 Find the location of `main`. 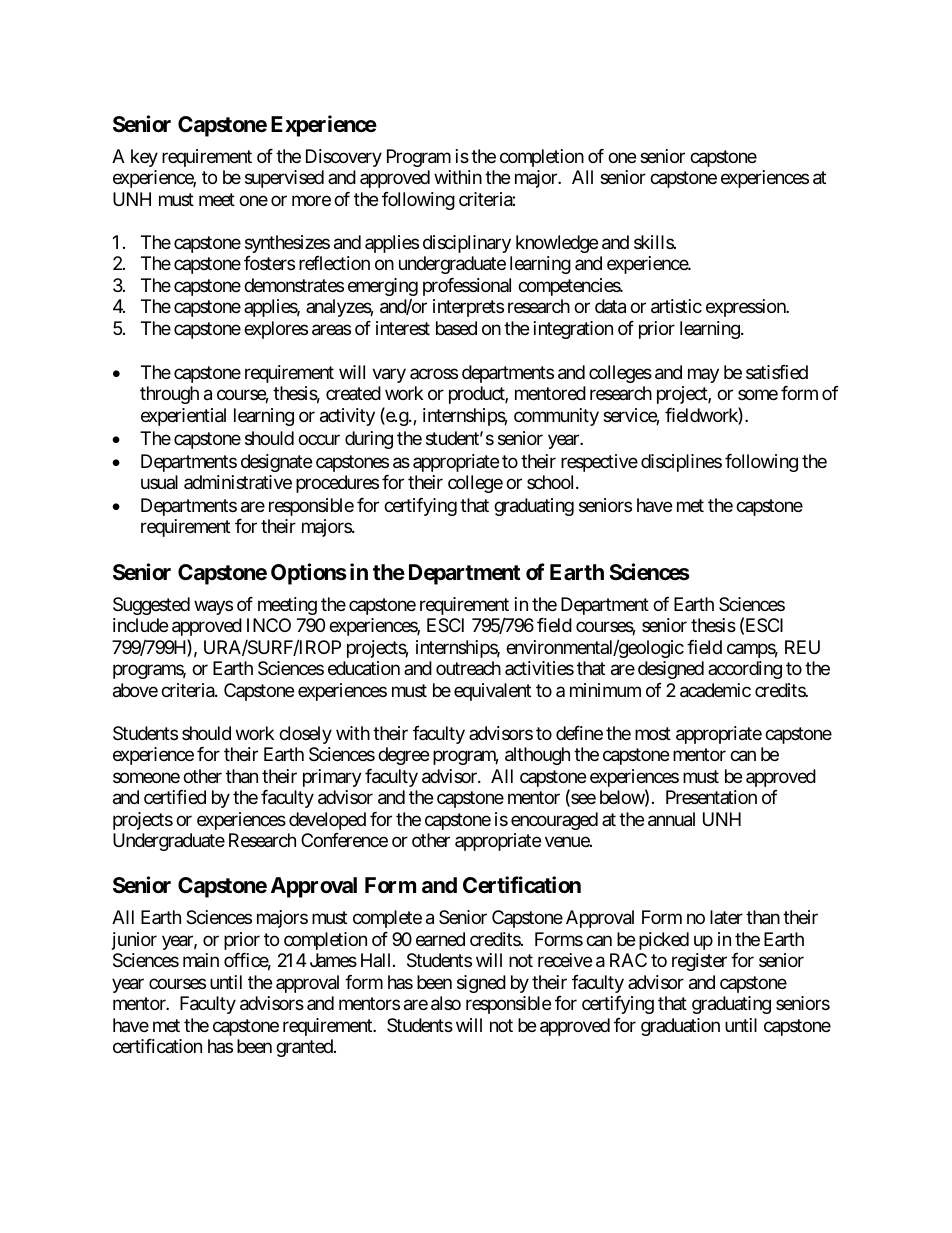

main is located at coordinates (201, 960).
